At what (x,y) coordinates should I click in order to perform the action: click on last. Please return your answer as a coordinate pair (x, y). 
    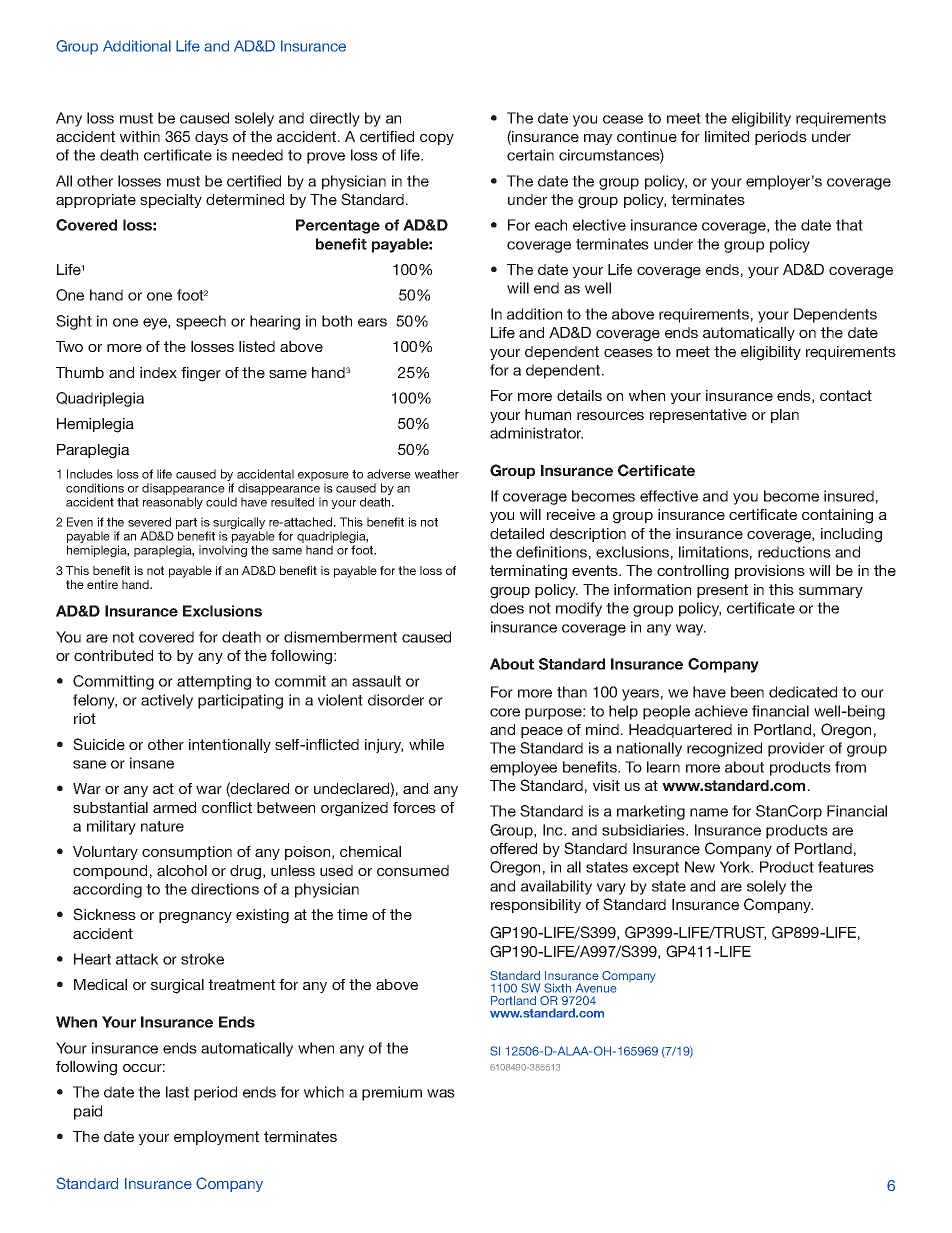
    Looking at the image, I should click on (177, 1092).
